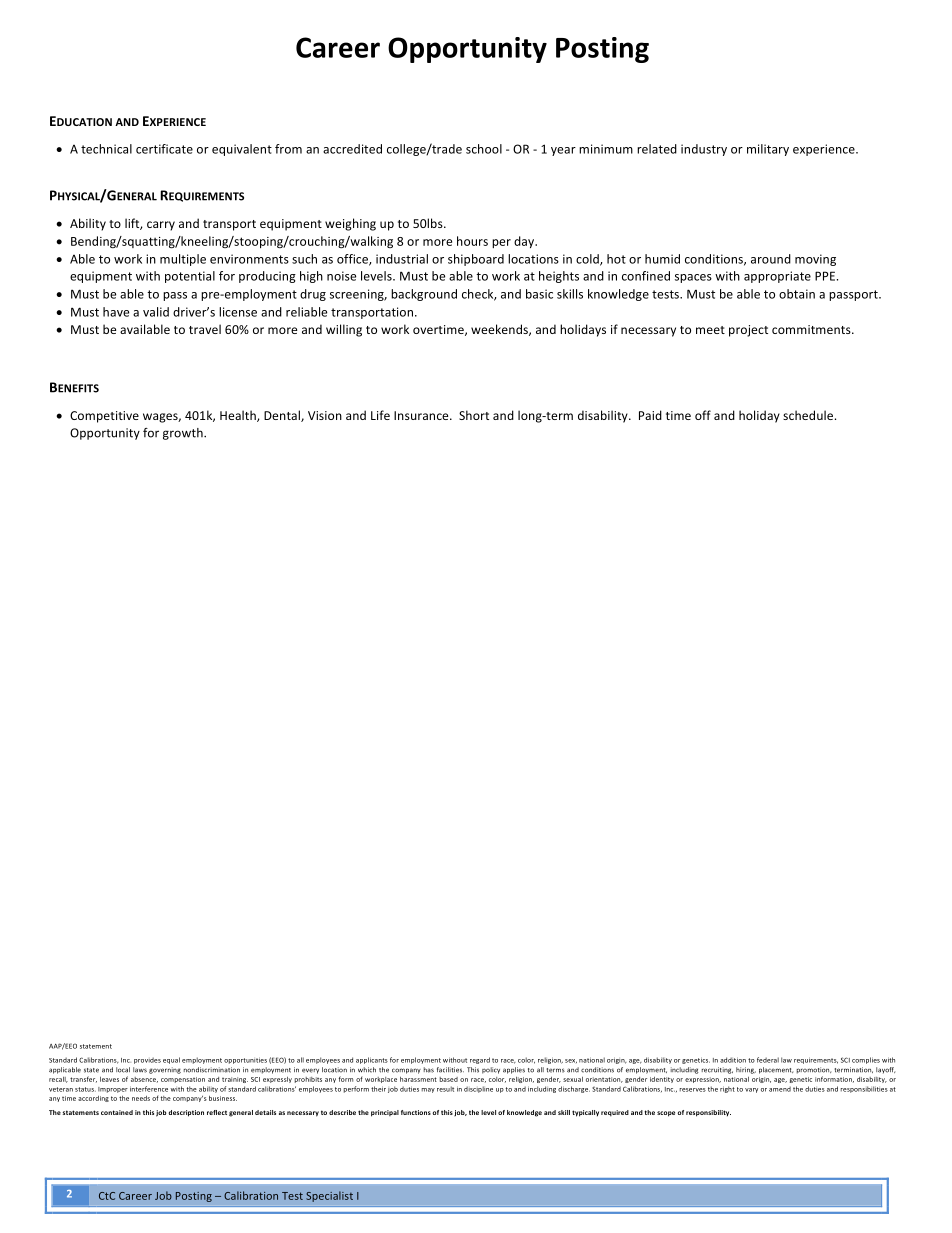 The height and width of the page is (1233, 952). I want to click on facilities, so click(450, 1070).
